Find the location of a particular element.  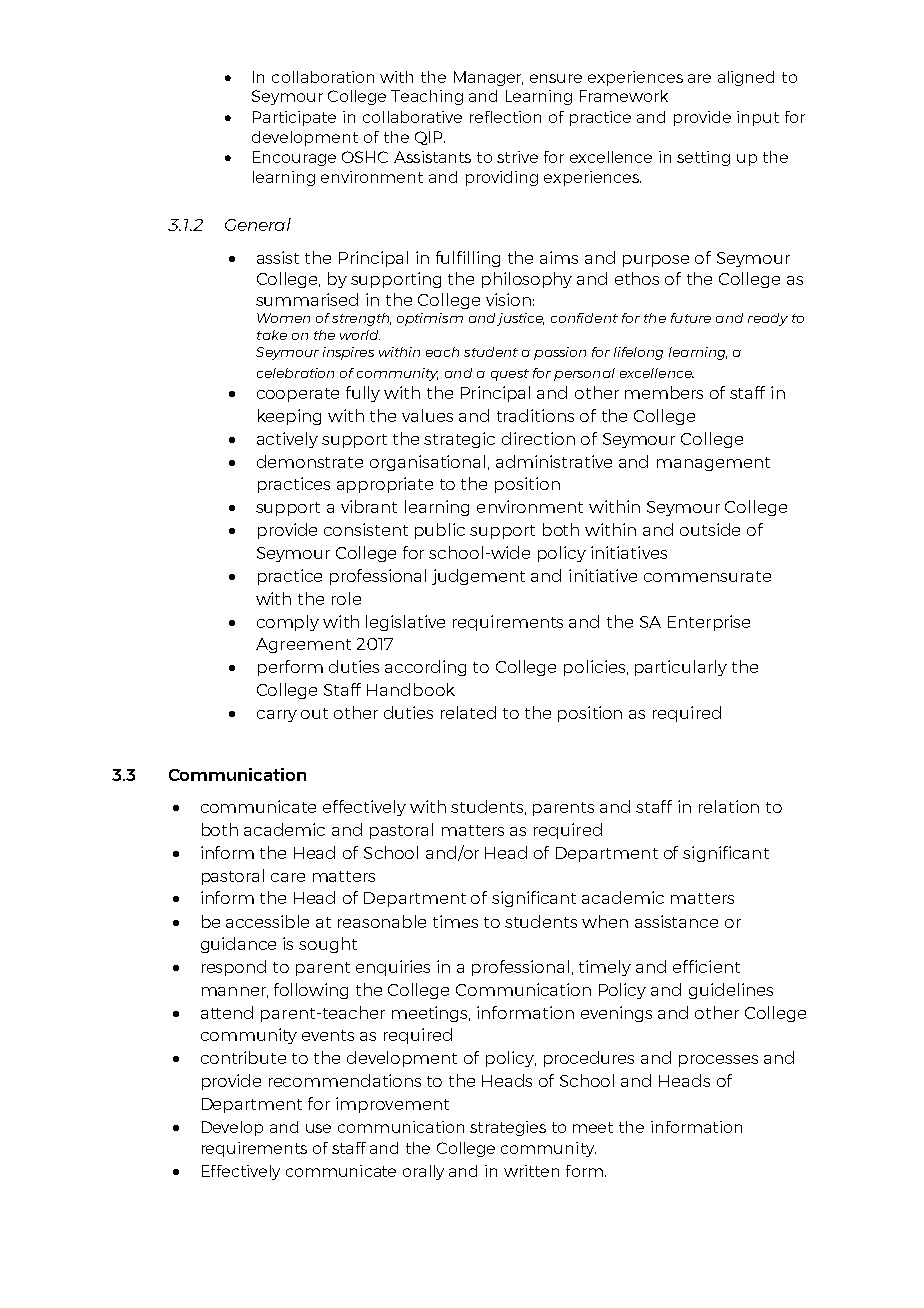

actively is located at coordinates (287, 440).
